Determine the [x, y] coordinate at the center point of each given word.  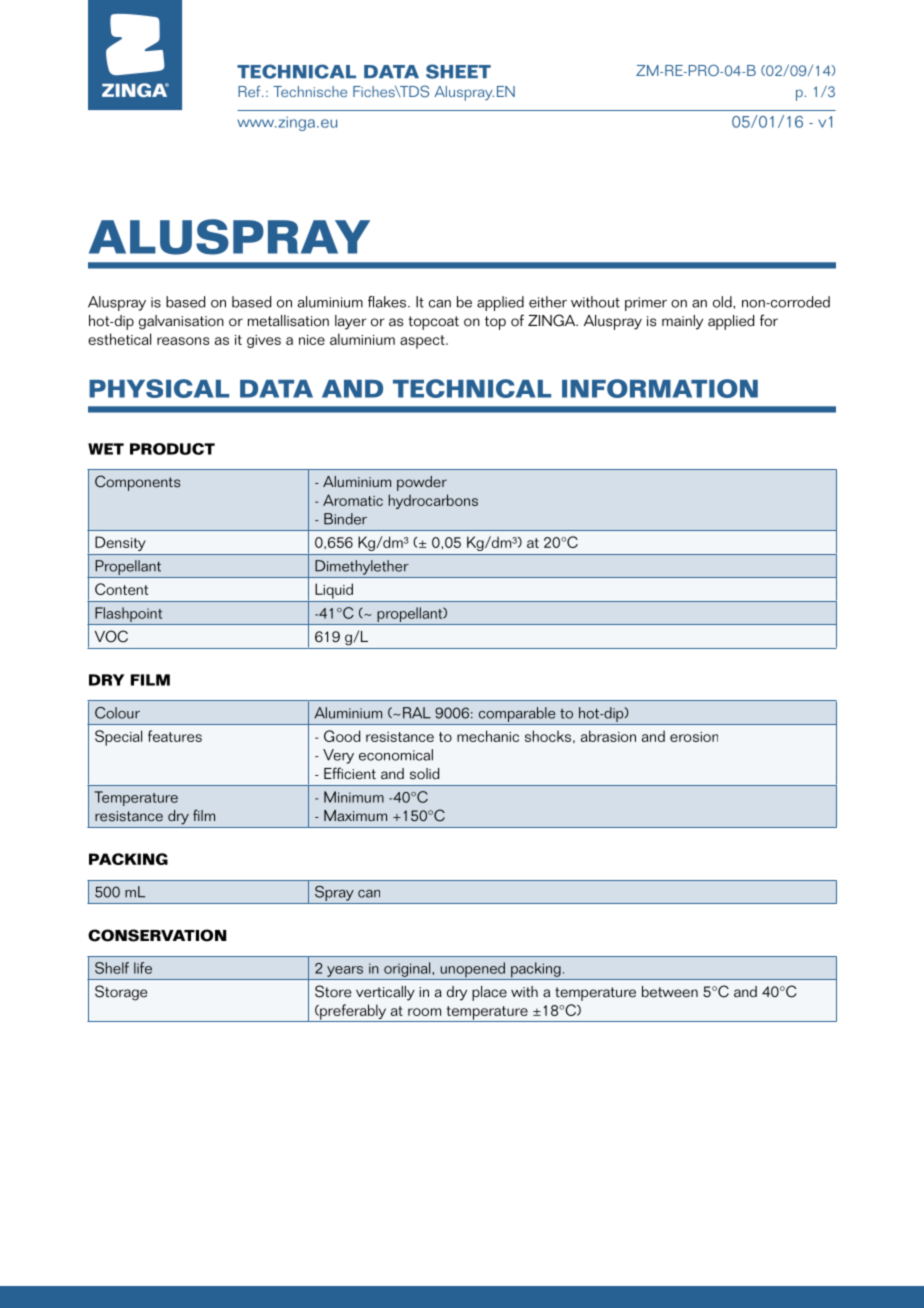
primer [646, 304]
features [175, 736]
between [670, 992]
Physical [159, 388]
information [660, 388]
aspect [423, 342]
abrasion [608, 736]
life [143, 968]
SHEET [458, 71]
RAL [417, 713]
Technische [310, 91]
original [408, 969]
